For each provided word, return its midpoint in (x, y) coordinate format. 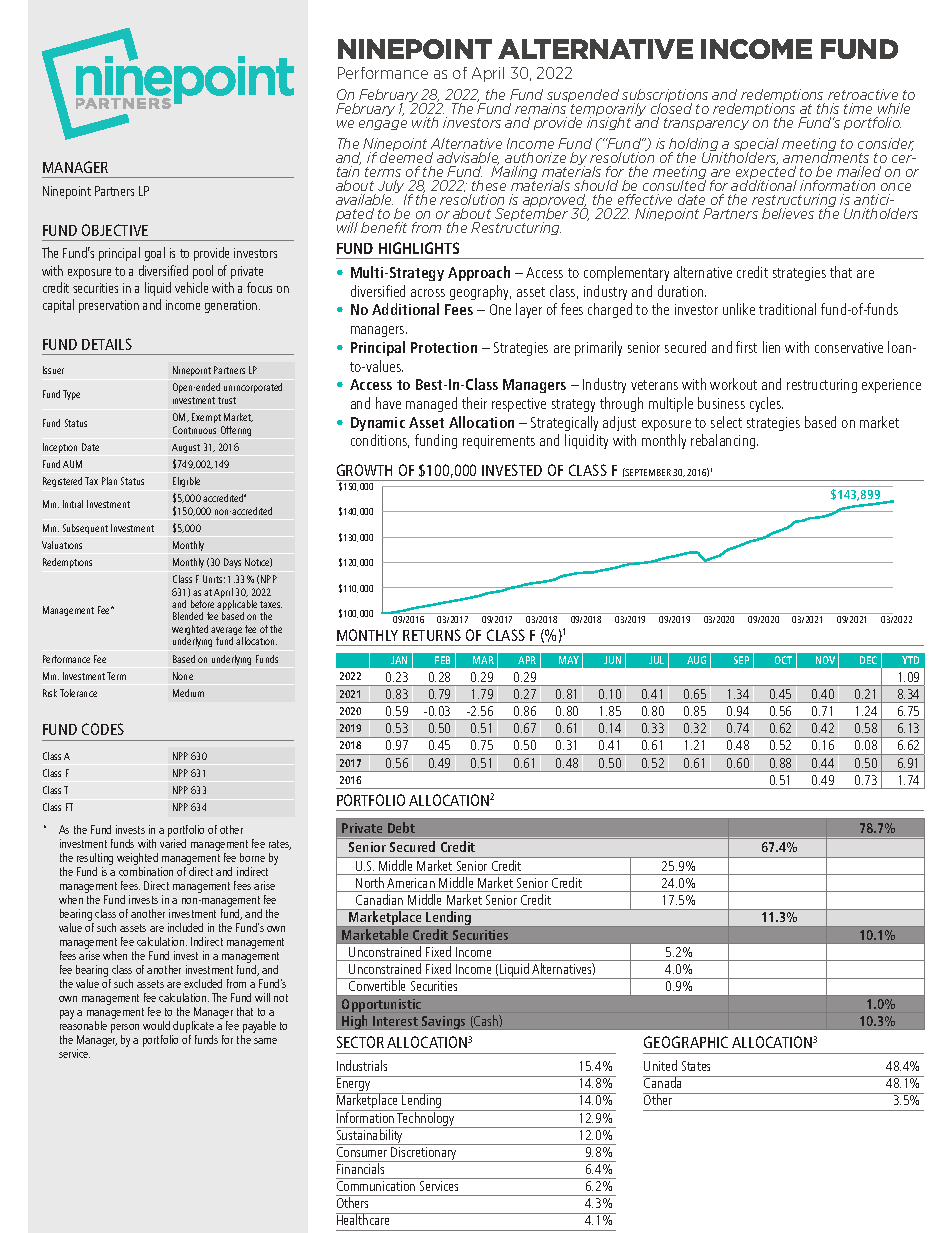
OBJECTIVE (115, 230)
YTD (910, 660)
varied (173, 843)
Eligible (186, 482)
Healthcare (364, 1219)
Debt (401, 827)
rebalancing (724, 441)
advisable (468, 158)
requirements (499, 442)
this (828, 108)
